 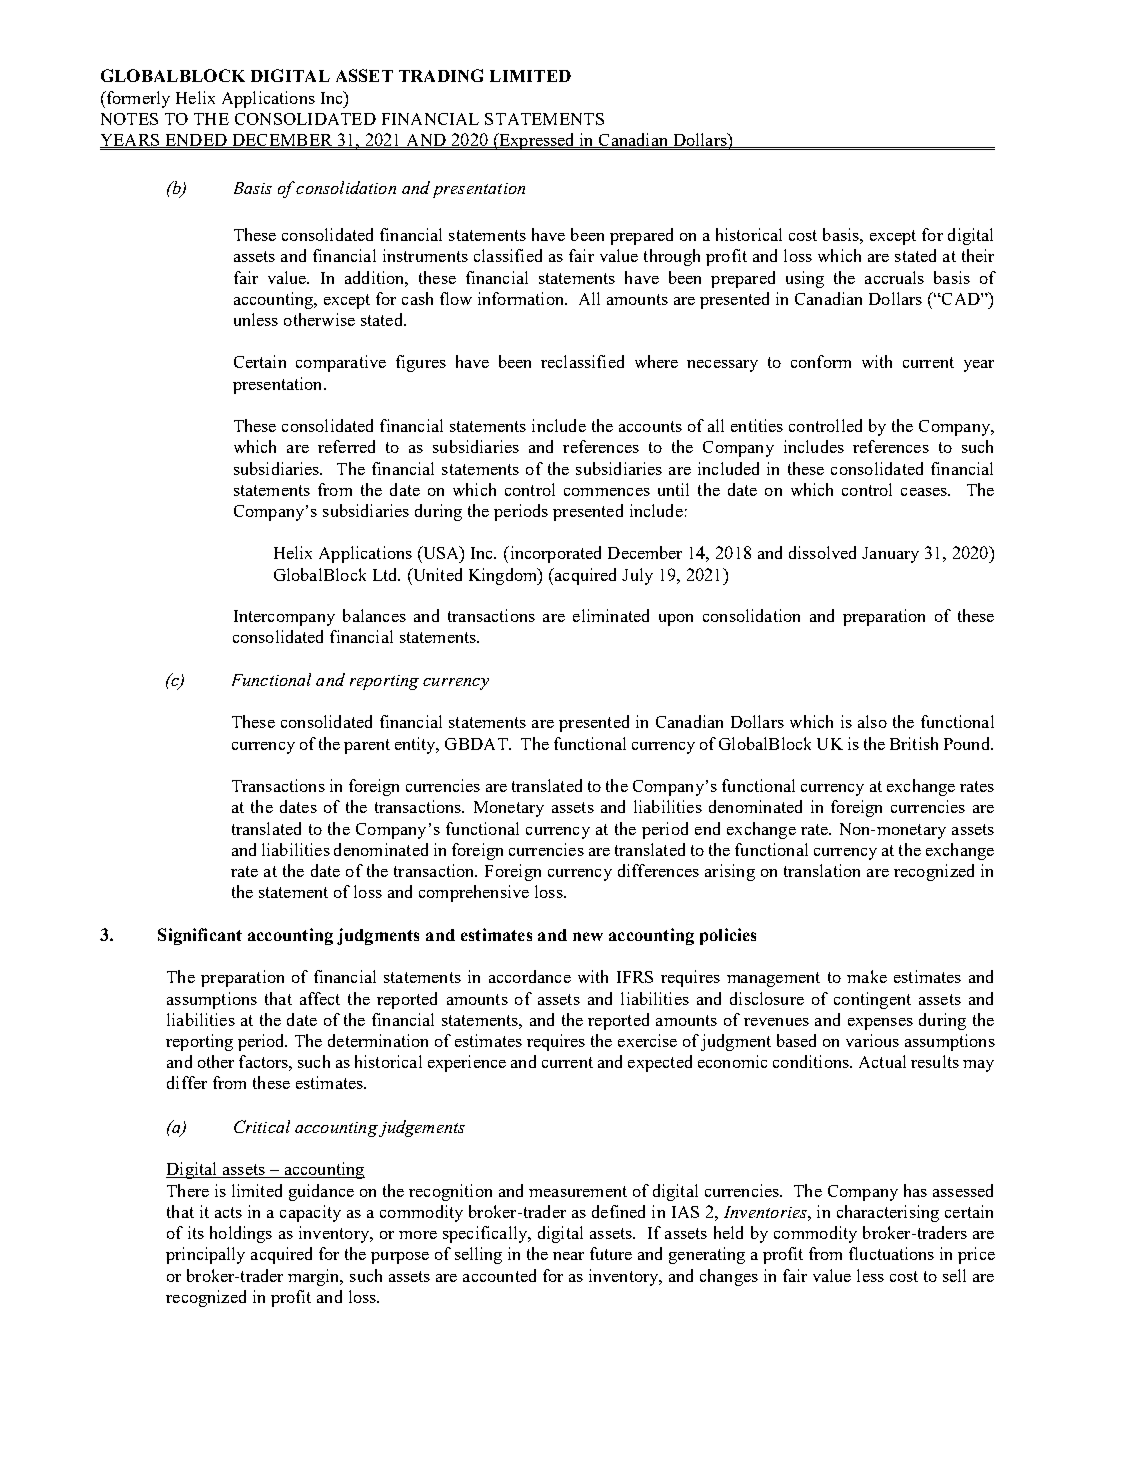 I want to click on fluctuations, so click(x=891, y=1253).
